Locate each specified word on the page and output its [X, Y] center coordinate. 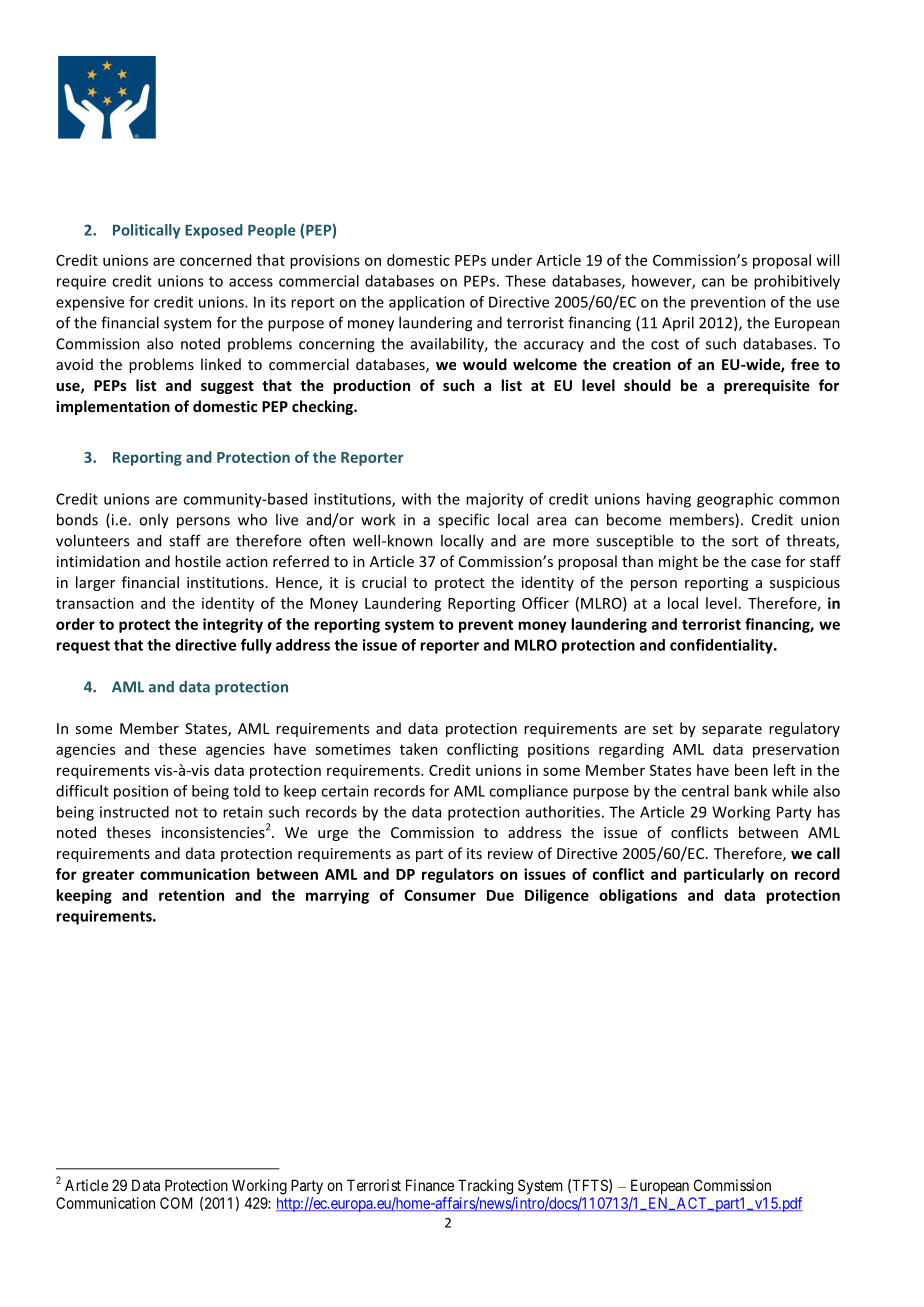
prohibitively [797, 282]
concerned [215, 260]
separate [732, 730]
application [427, 303]
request [83, 647]
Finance [430, 1185]
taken [419, 749]
